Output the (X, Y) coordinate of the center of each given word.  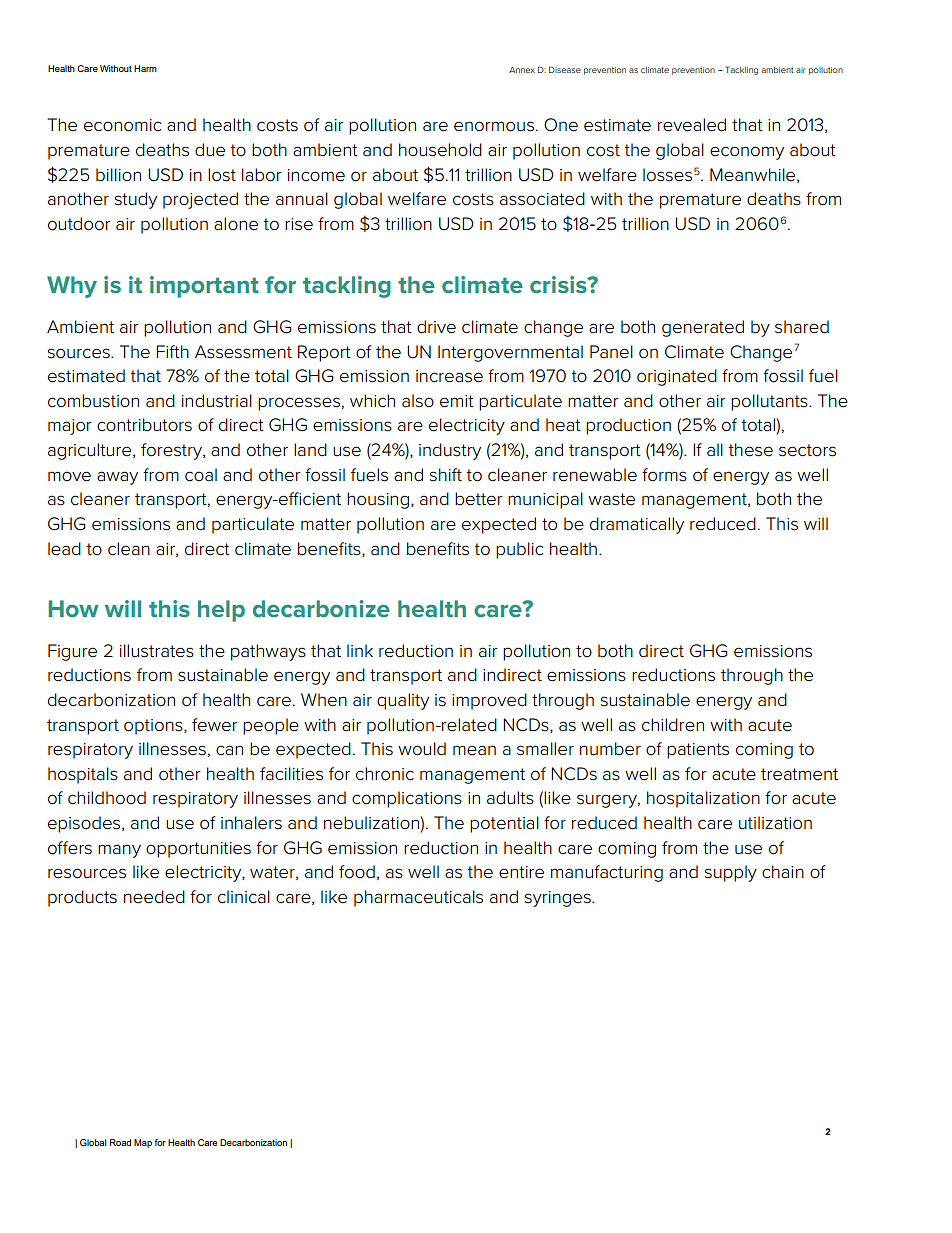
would (422, 749)
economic (122, 125)
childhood (107, 798)
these (750, 450)
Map (143, 1143)
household (440, 150)
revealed (692, 125)
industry (450, 451)
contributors (144, 425)
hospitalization (703, 799)
